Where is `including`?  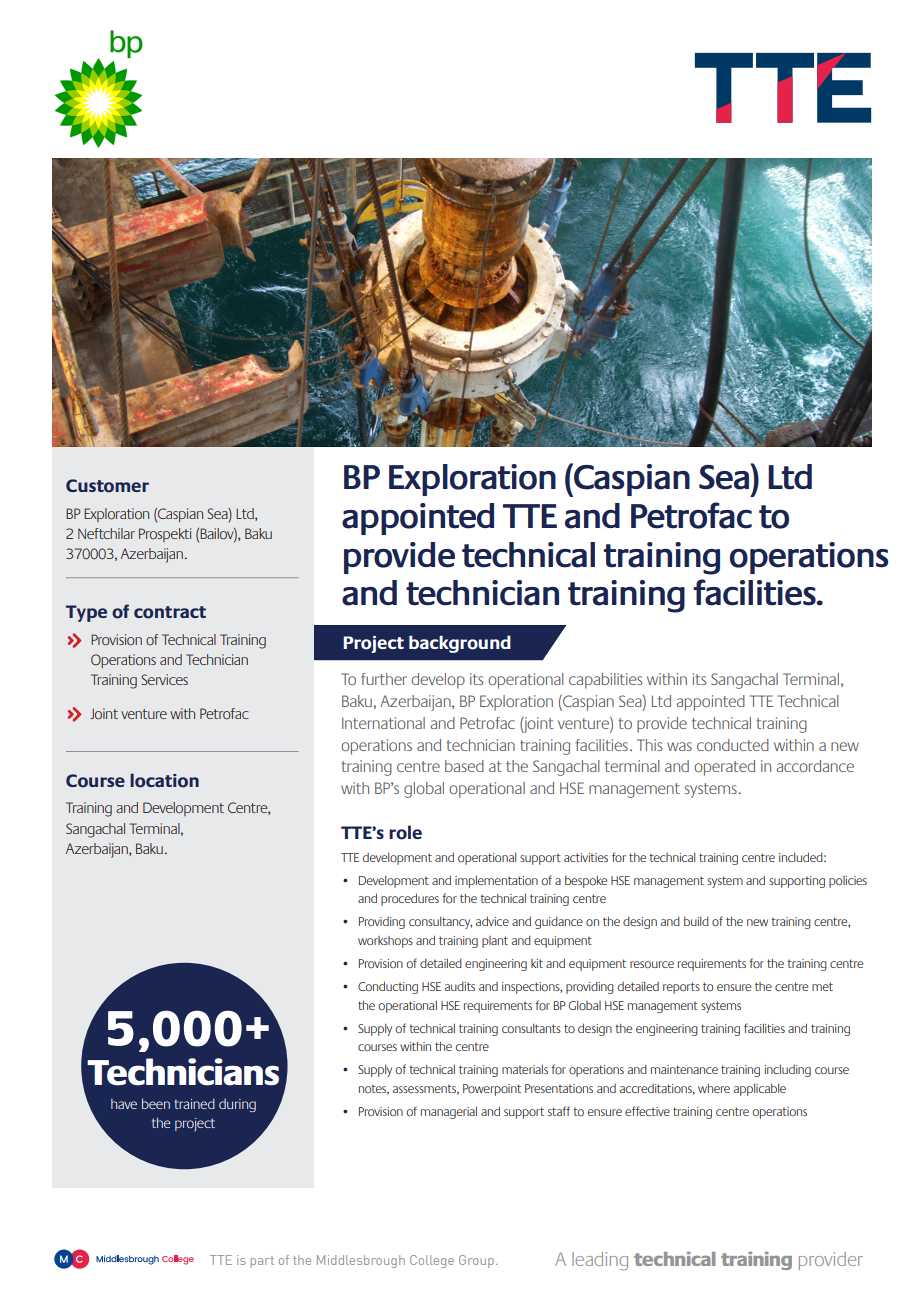 including is located at coordinates (788, 1070).
